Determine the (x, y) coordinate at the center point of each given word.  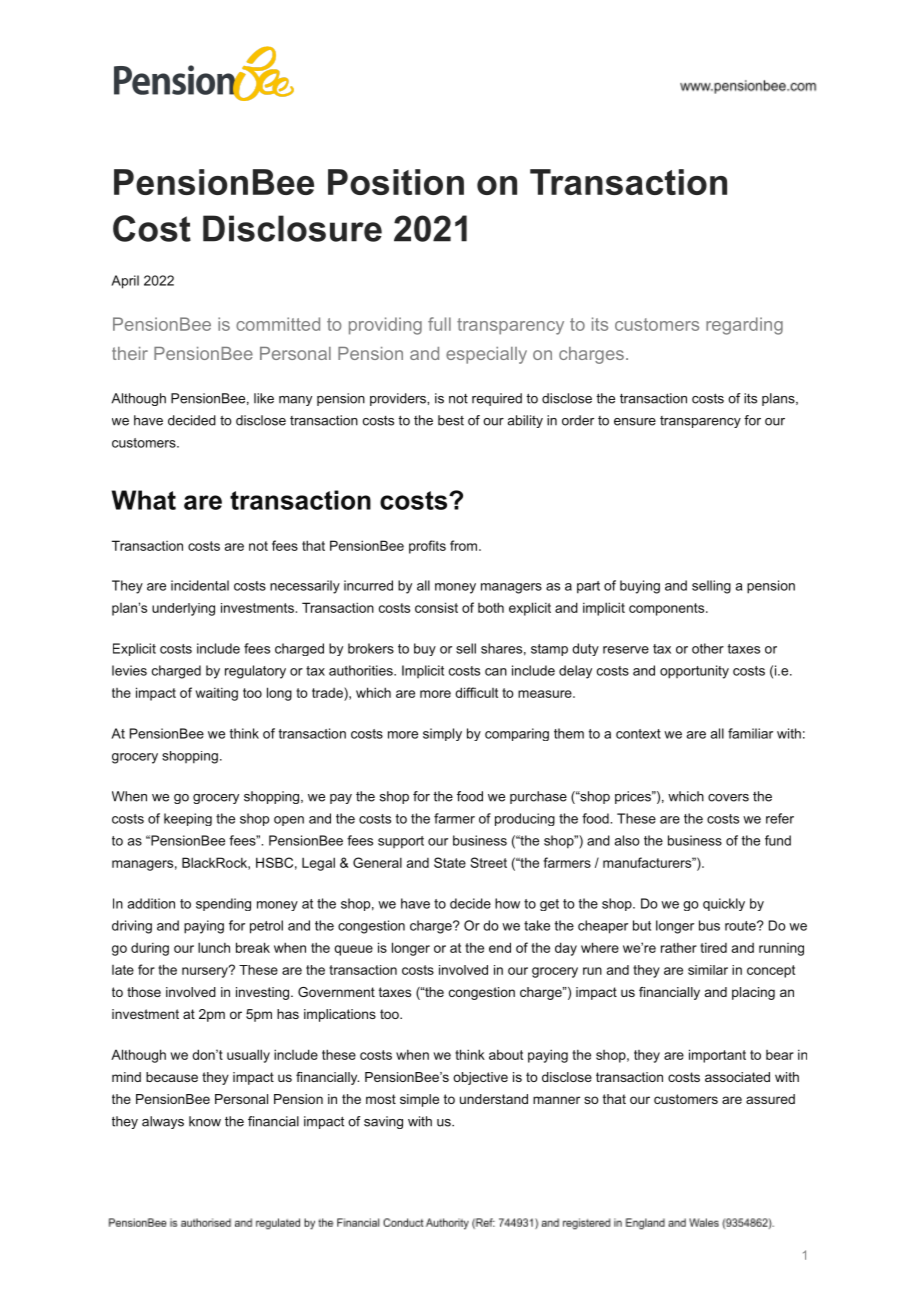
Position (396, 182)
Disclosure (292, 228)
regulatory (255, 672)
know (205, 1121)
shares (501, 648)
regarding (744, 326)
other (708, 648)
